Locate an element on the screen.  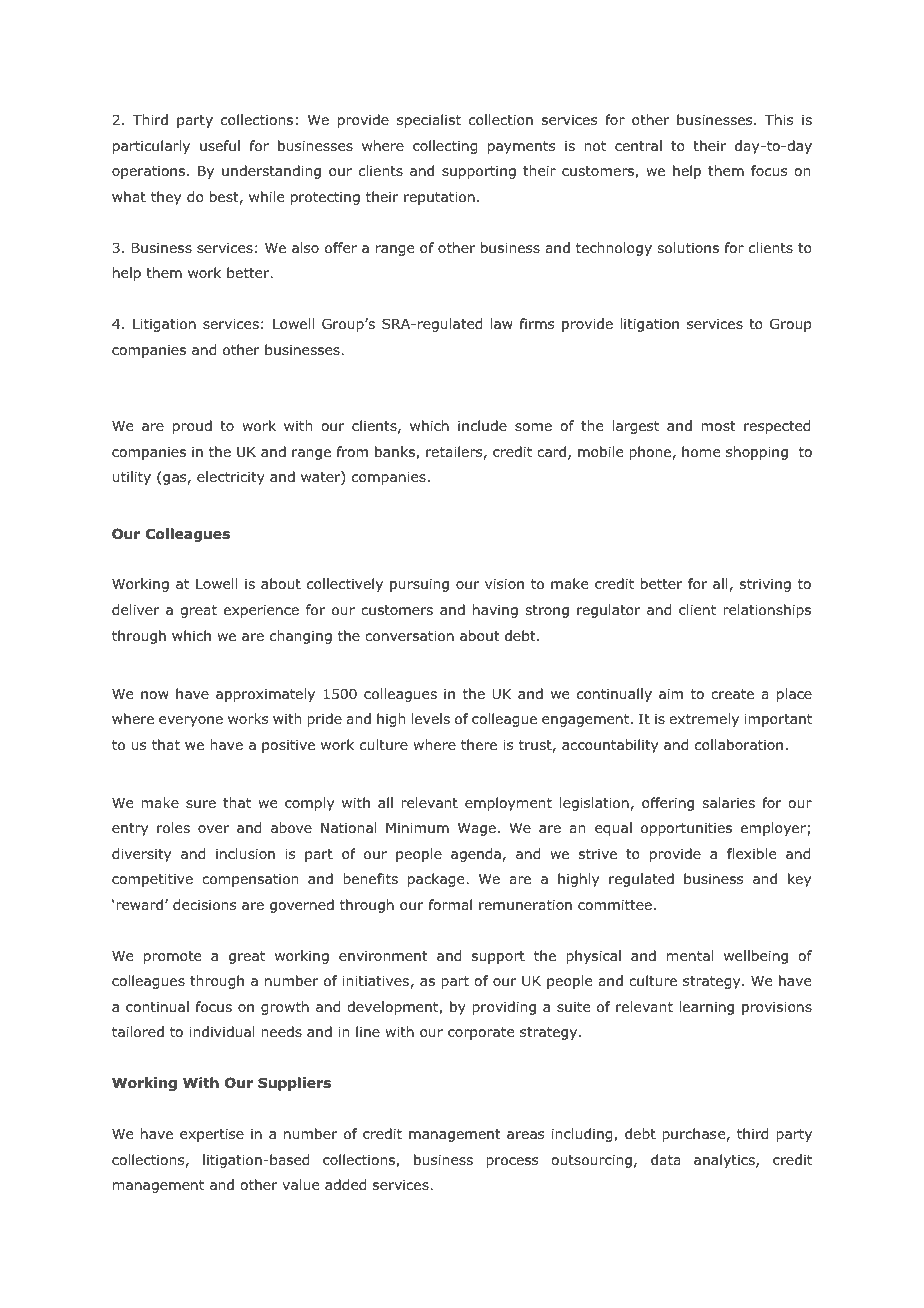
striving is located at coordinates (765, 585).
